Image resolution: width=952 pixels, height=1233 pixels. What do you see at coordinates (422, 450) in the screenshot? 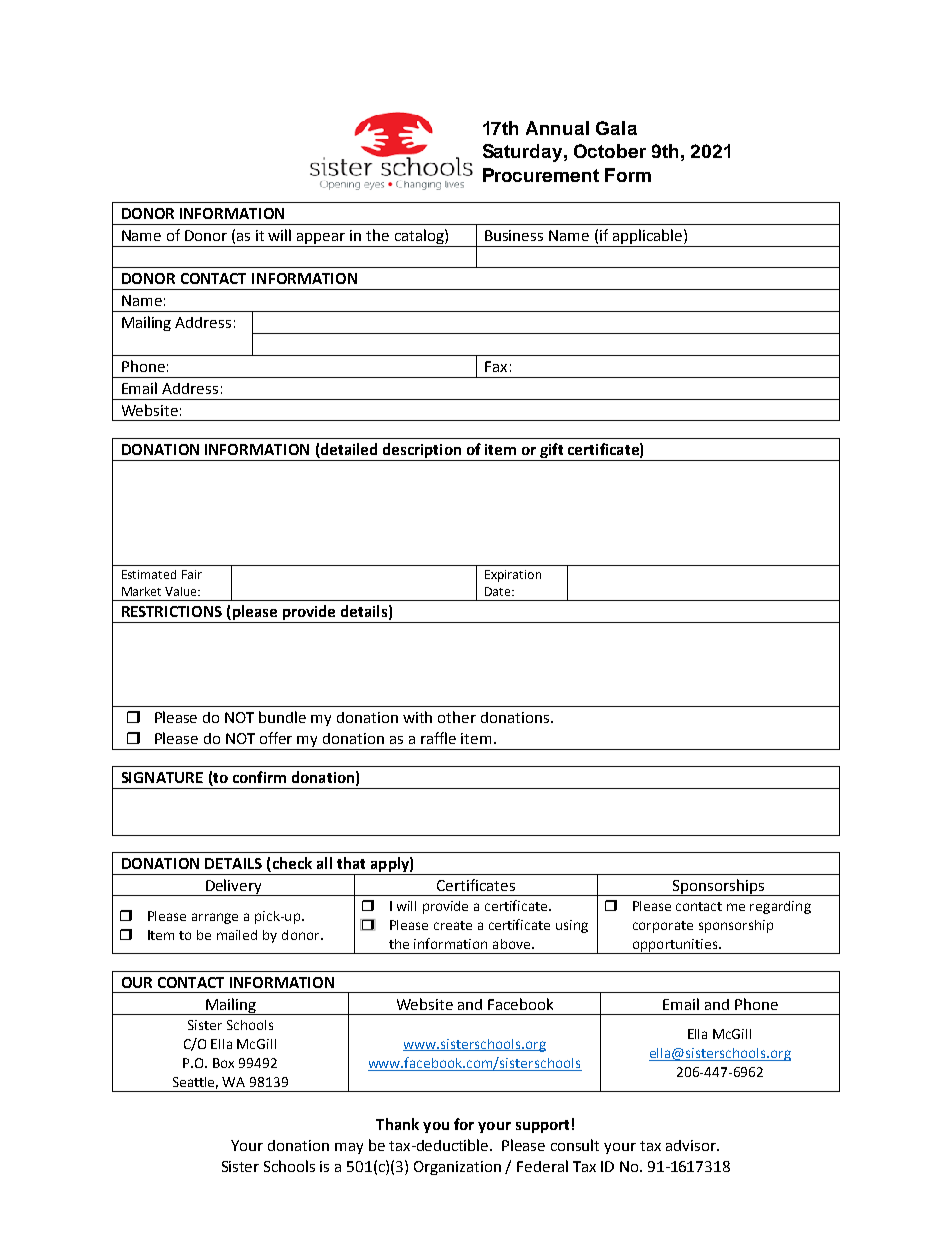
I see `description` at bounding box center [422, 450].
